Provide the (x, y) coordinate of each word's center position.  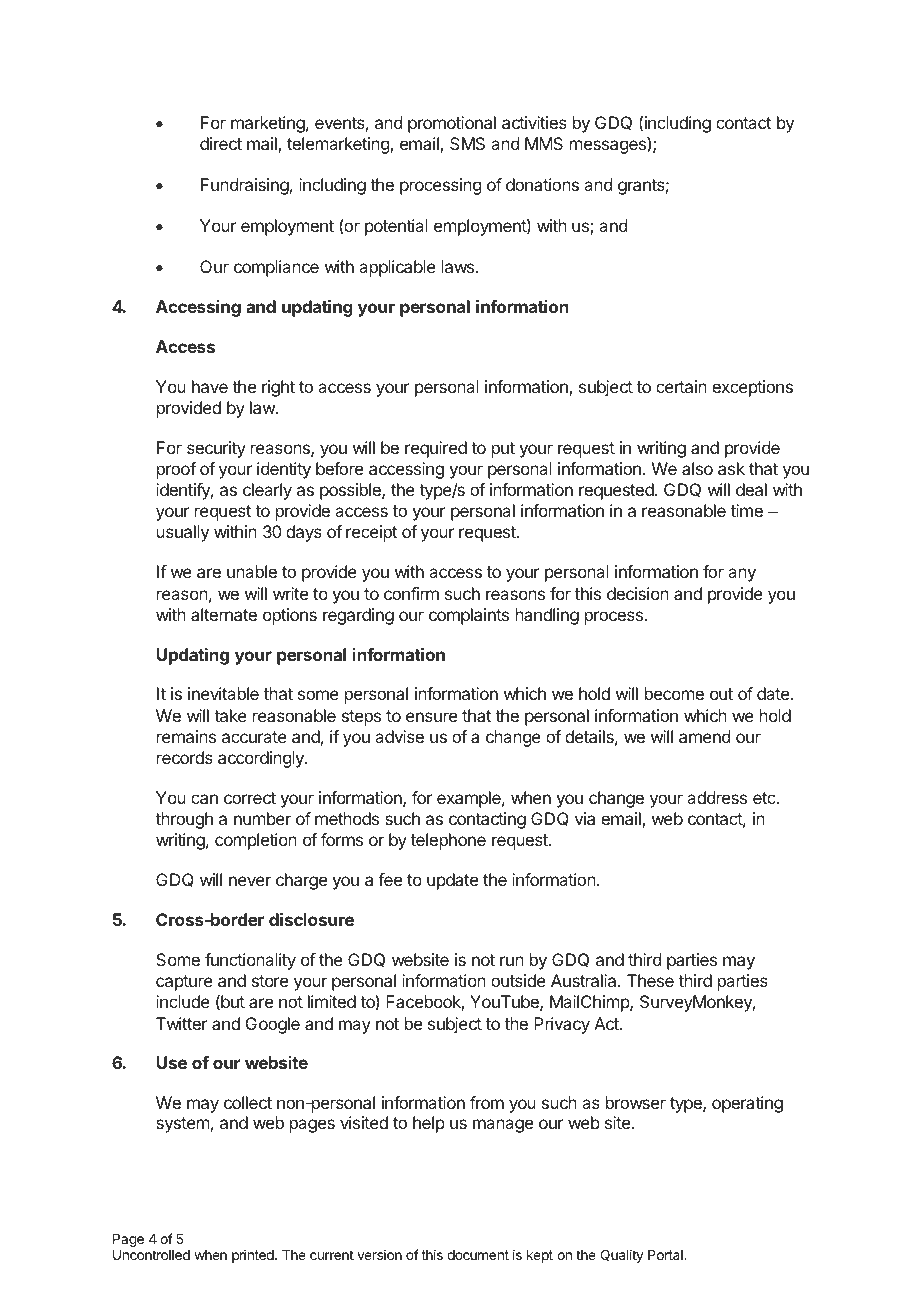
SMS (467, 143)
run (512, 961)
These (650, 980)
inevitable (223, 693)
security (216, 449)
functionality (250, 961)
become (674, 693)
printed (254, 1256)
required (436, 449)
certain (681, 386)
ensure (431, 717)
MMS (544, 143)
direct (221, 143)
